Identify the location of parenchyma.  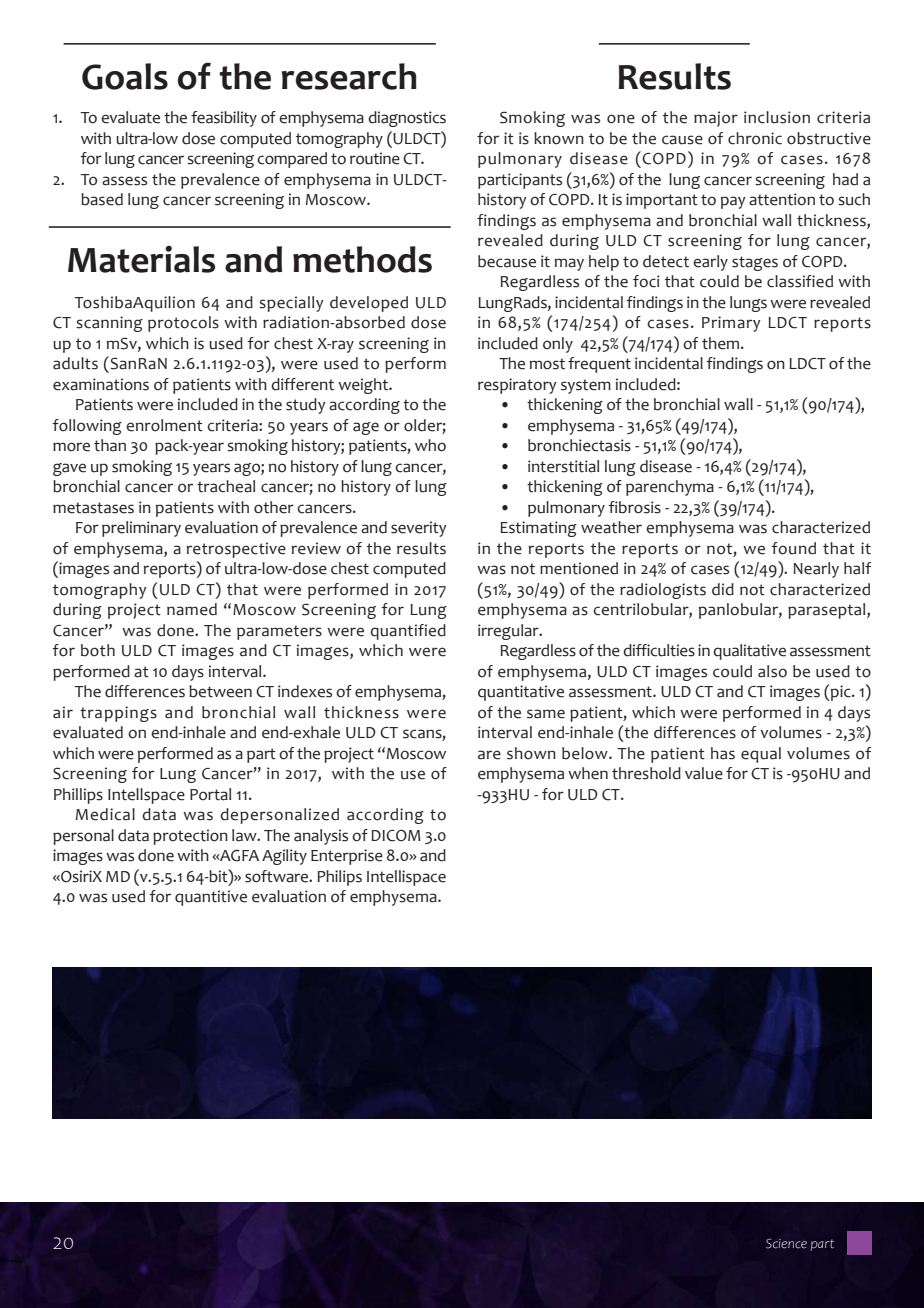
(670, 488).
